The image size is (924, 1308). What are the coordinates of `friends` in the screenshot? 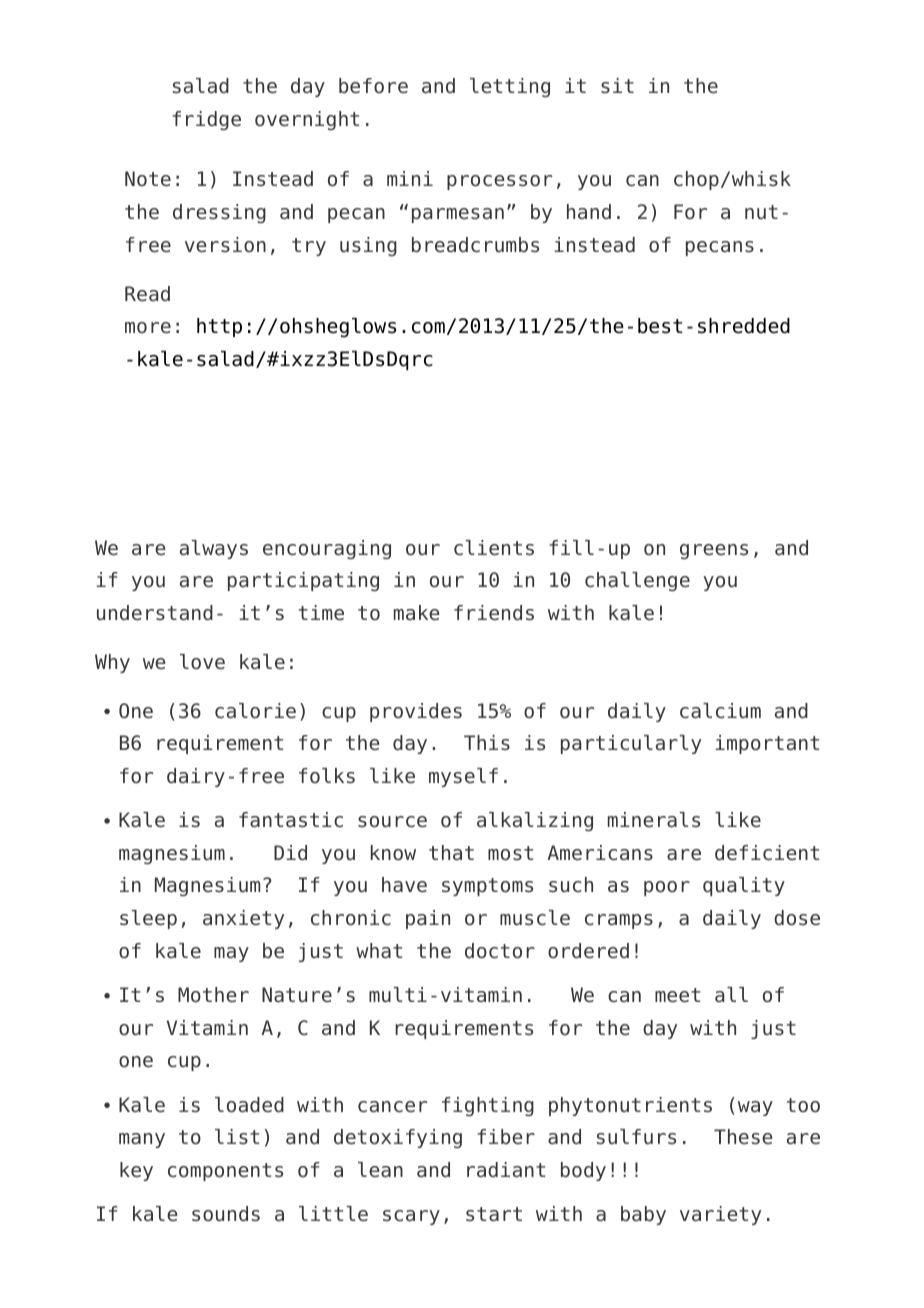 It's located at (494, 613).
